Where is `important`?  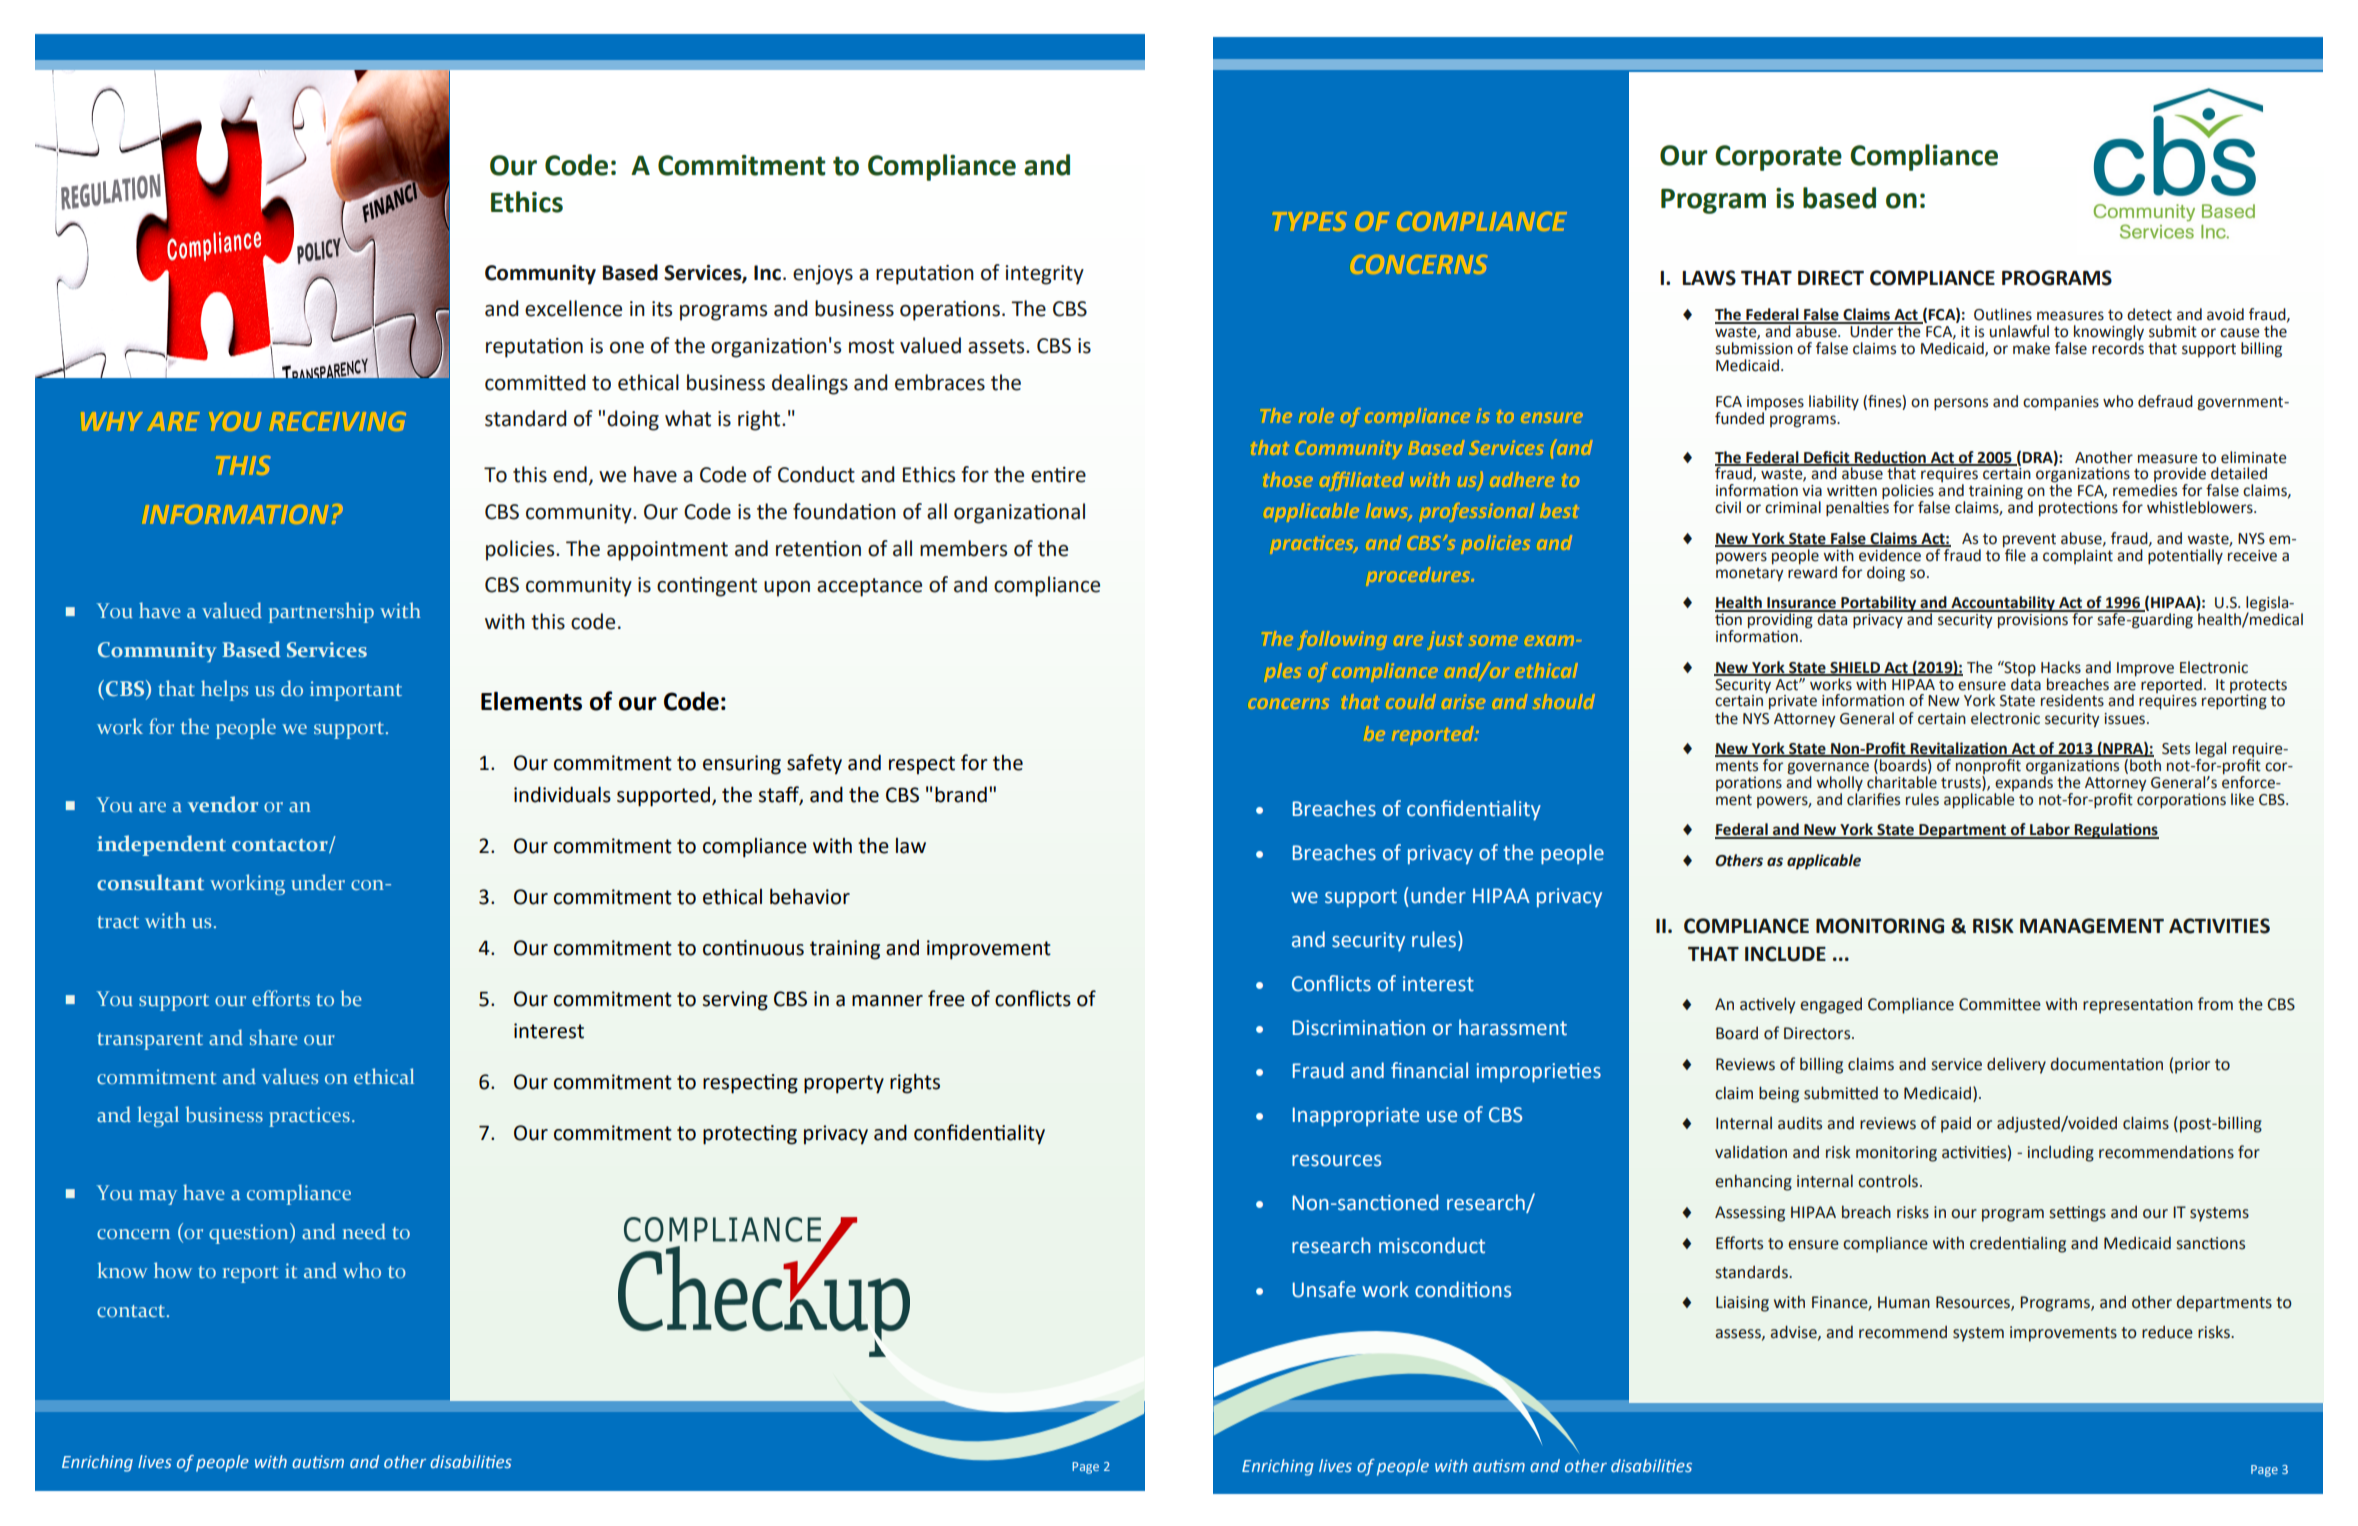
important is located at coordinates (356, 691).
